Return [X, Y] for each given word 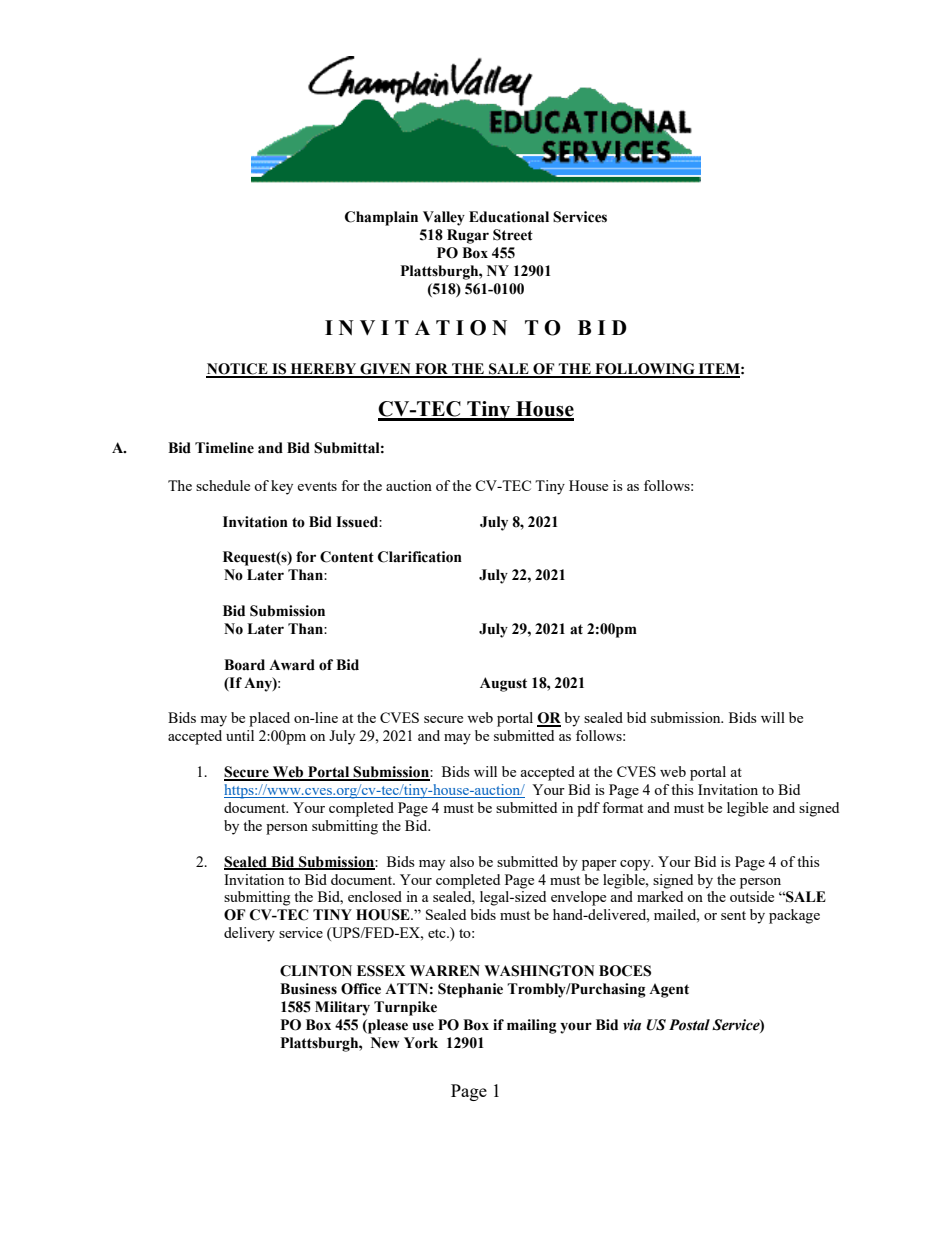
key [282, 487]
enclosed [375, 896]
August [503, 684]
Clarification [420, 557]
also [462, 861]
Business [308, 989]
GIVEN [385, 370]
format [622, 807]
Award [292, 665]
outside [752, 896]
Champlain [381, 218]
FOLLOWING [645, 370]
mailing [532, 1026]
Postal [689, 1025]
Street [513, 235]
